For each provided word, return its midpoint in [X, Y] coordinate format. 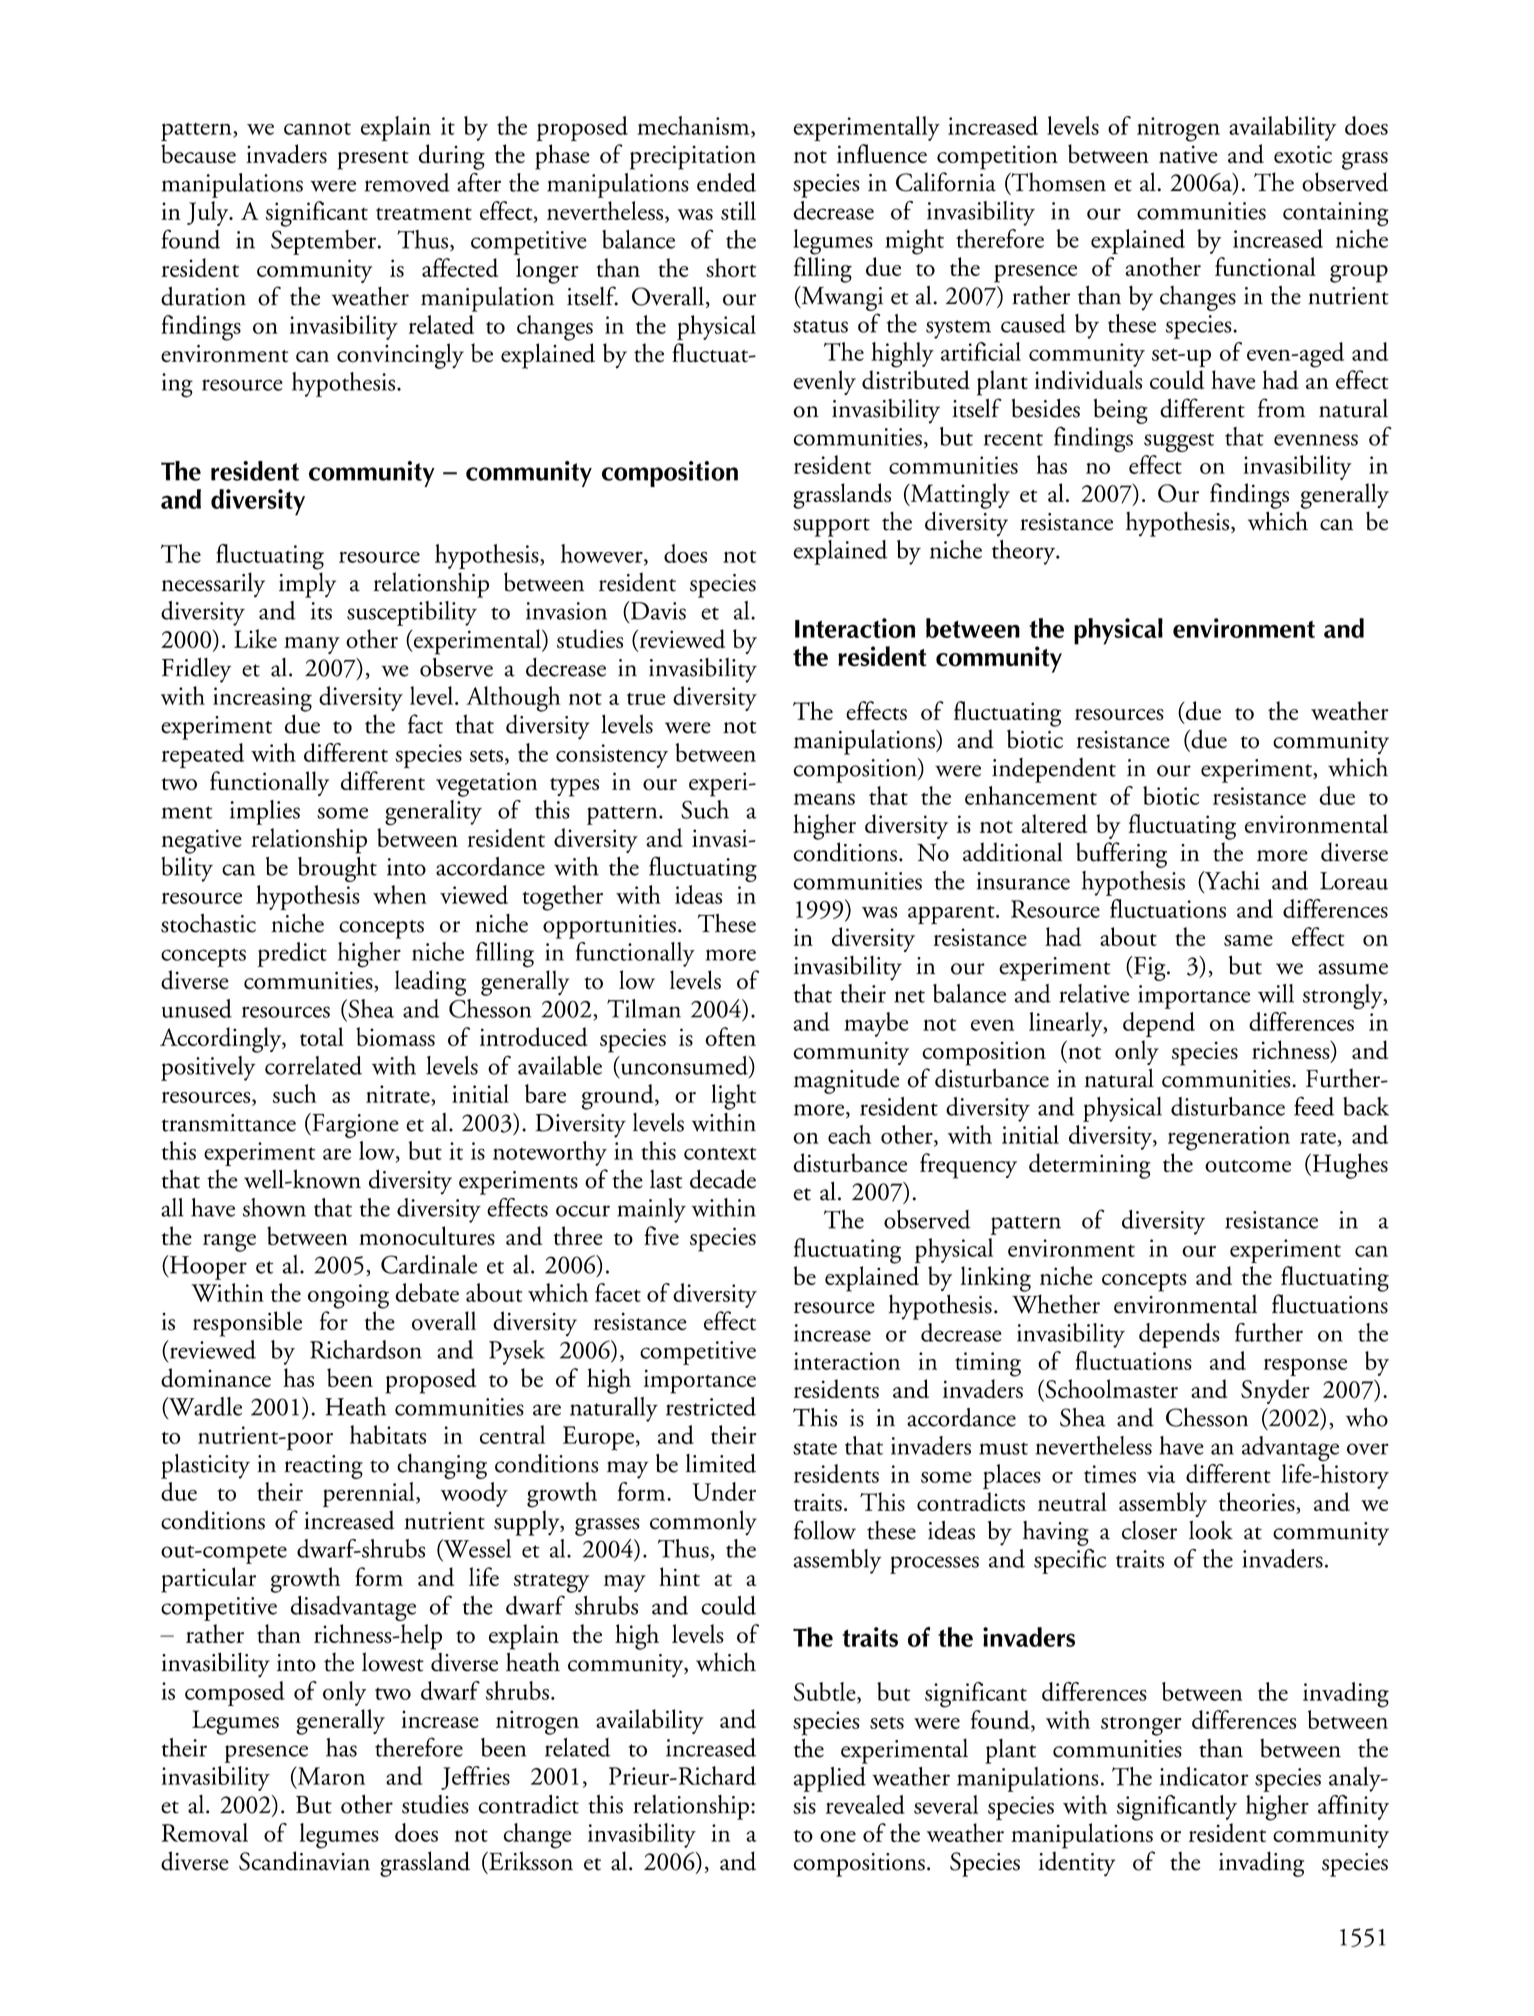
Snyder [1275, 1391]
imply [307, 585]
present [373, 160]
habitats [388, 1434]
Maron [330, 1776]
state [815, 1448]
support [831, 527]
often [730, 1036]
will [1276, 993]
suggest [1179, 442]
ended [726, 182]
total [322, 1036]
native [1188, 154]
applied [830, 1779]
